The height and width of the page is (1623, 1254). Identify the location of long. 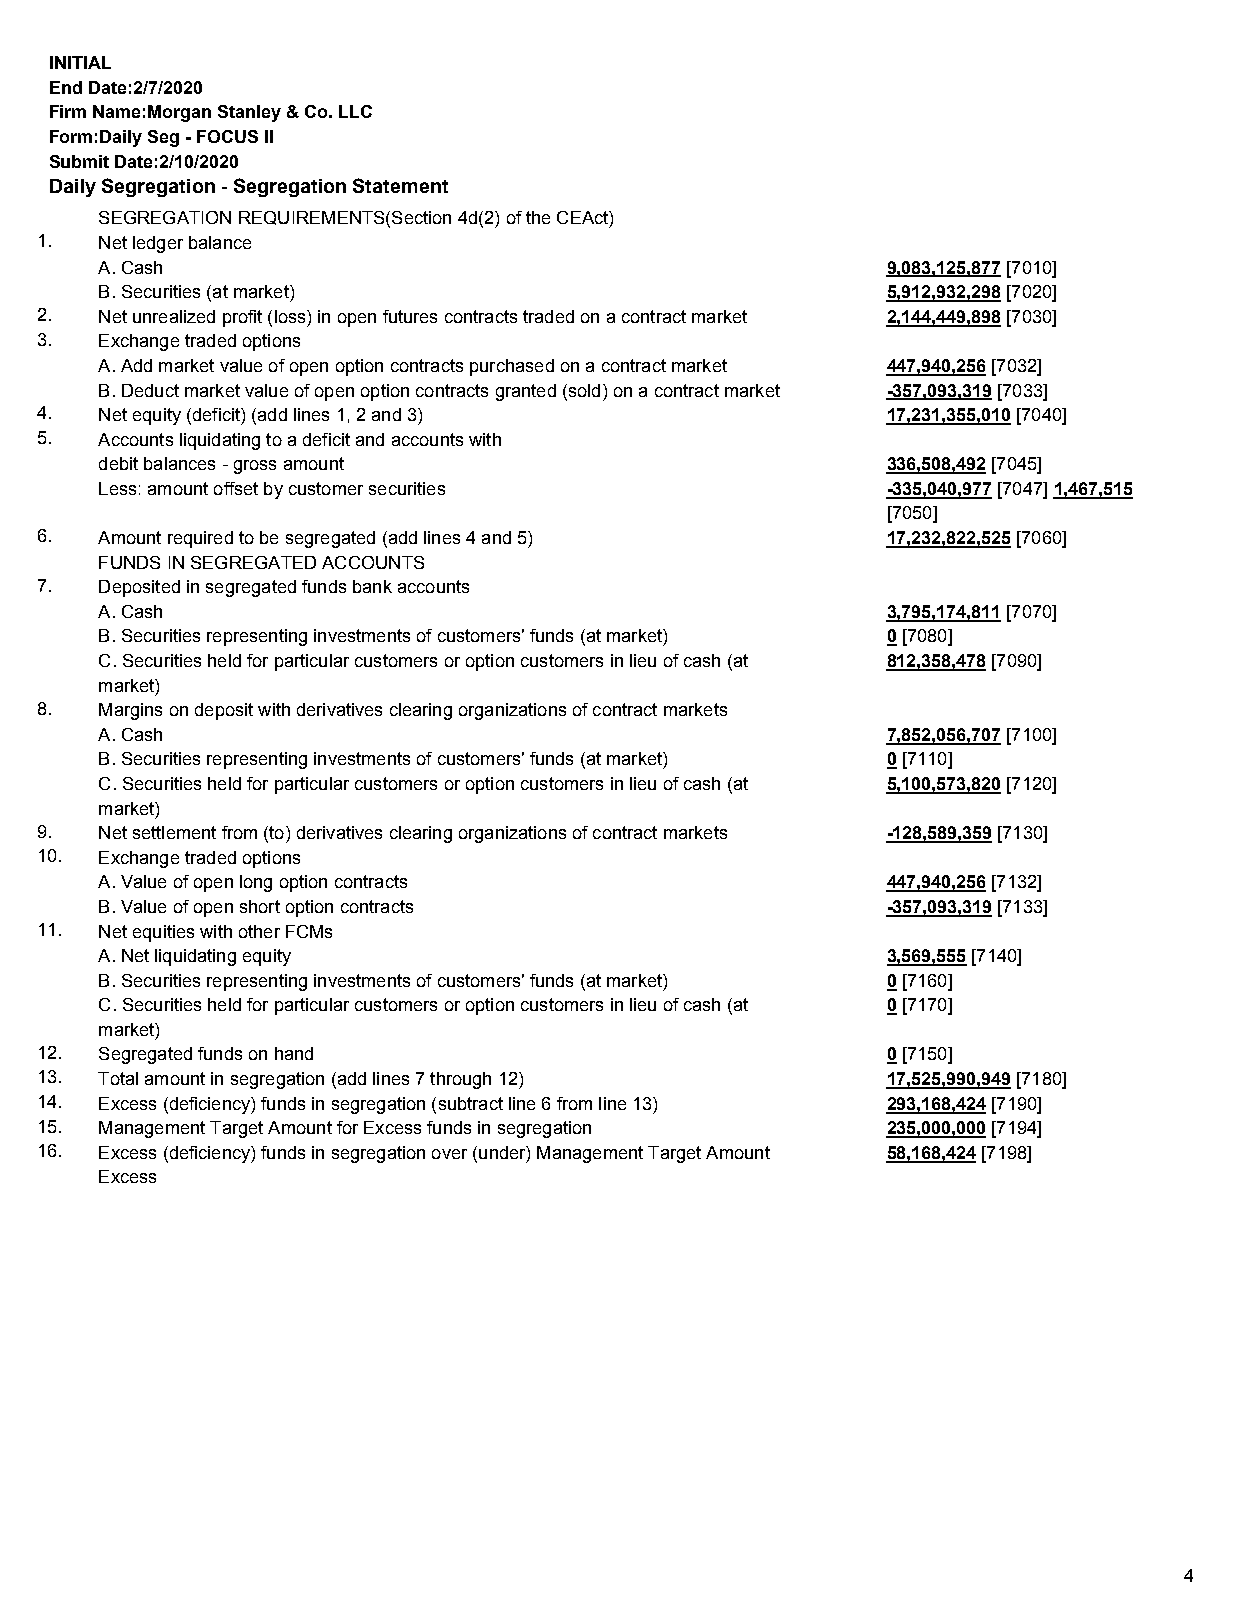
(256, 883).
